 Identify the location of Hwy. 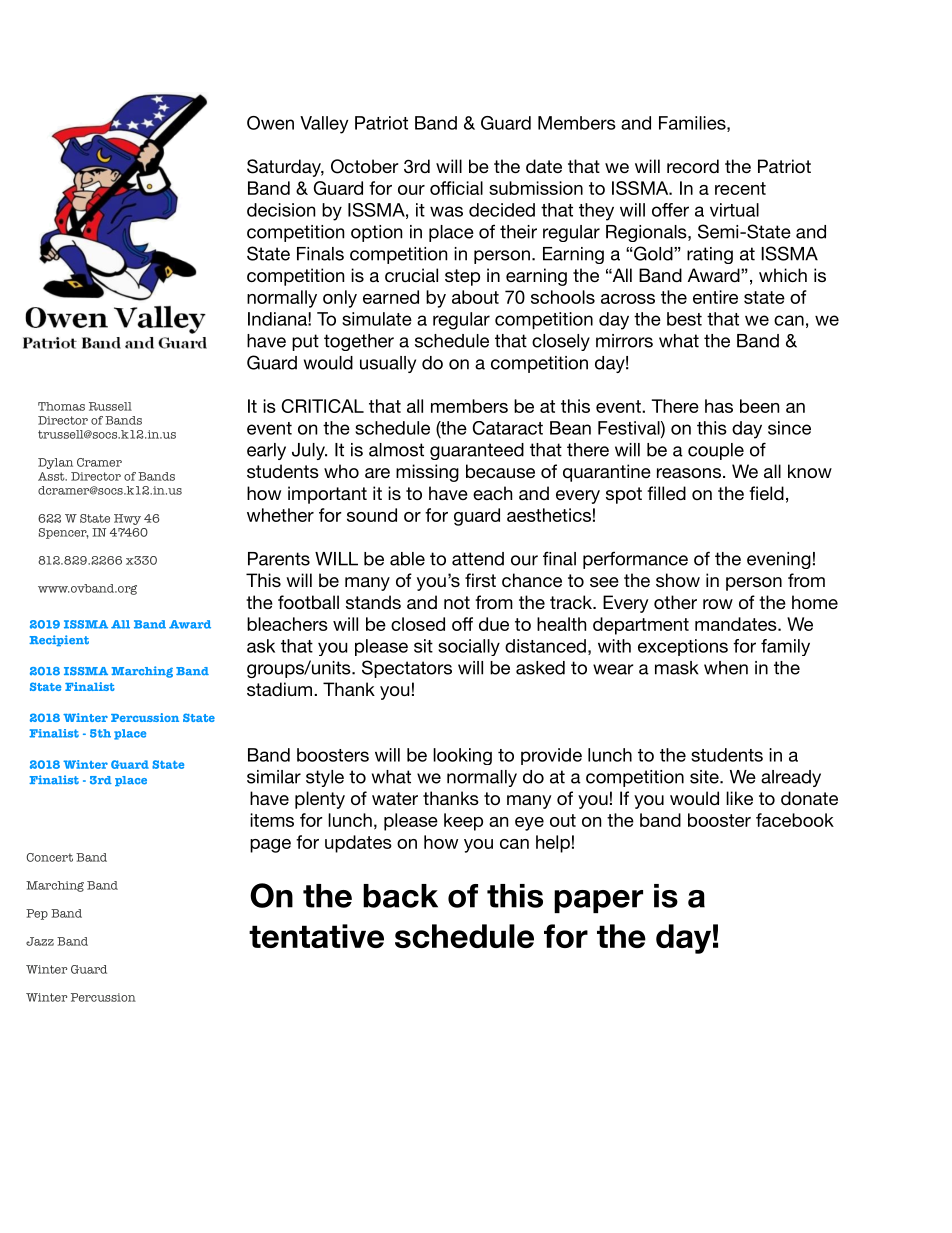
(127, 519).
